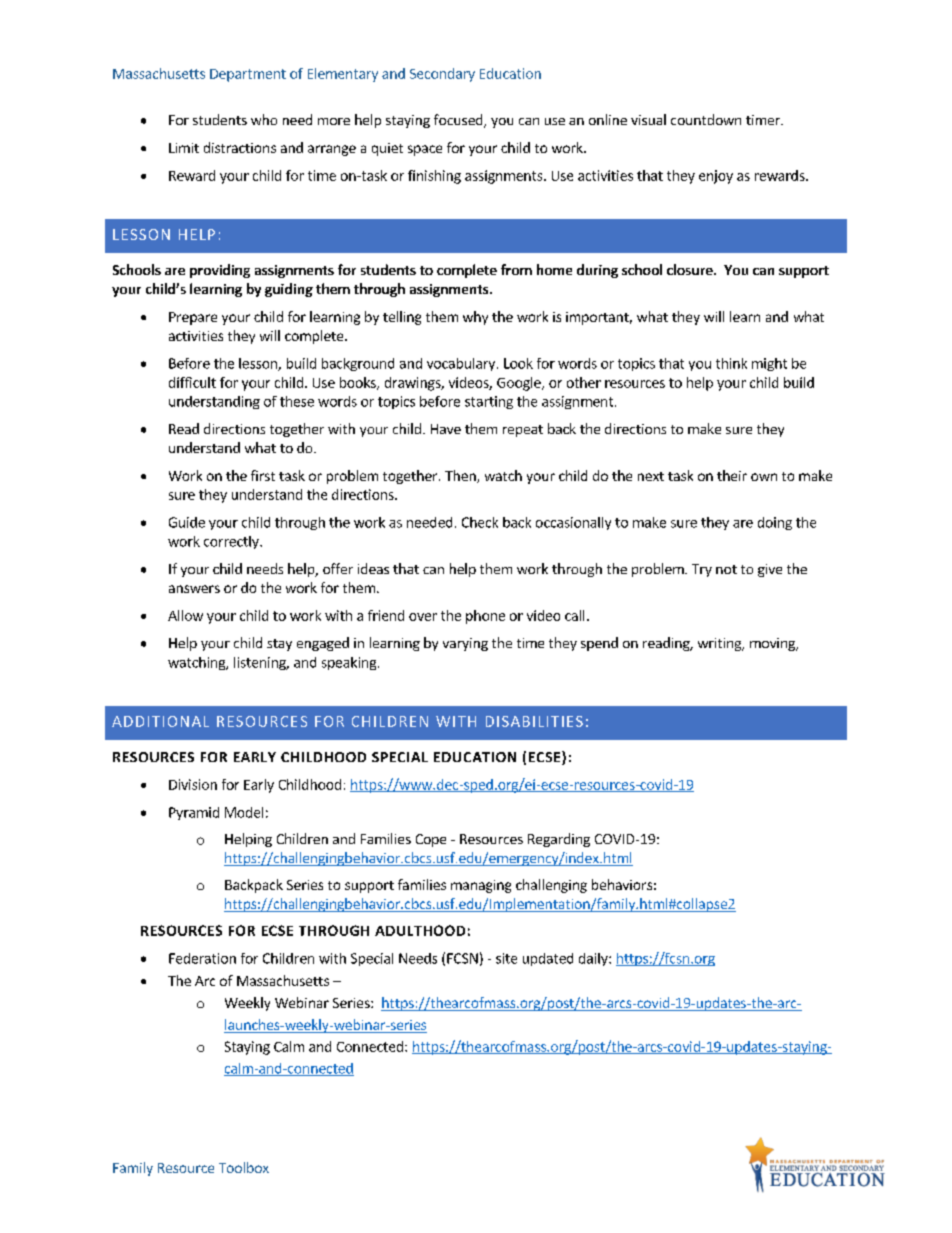  I want to click on vocabulary, so click(462, 364).
